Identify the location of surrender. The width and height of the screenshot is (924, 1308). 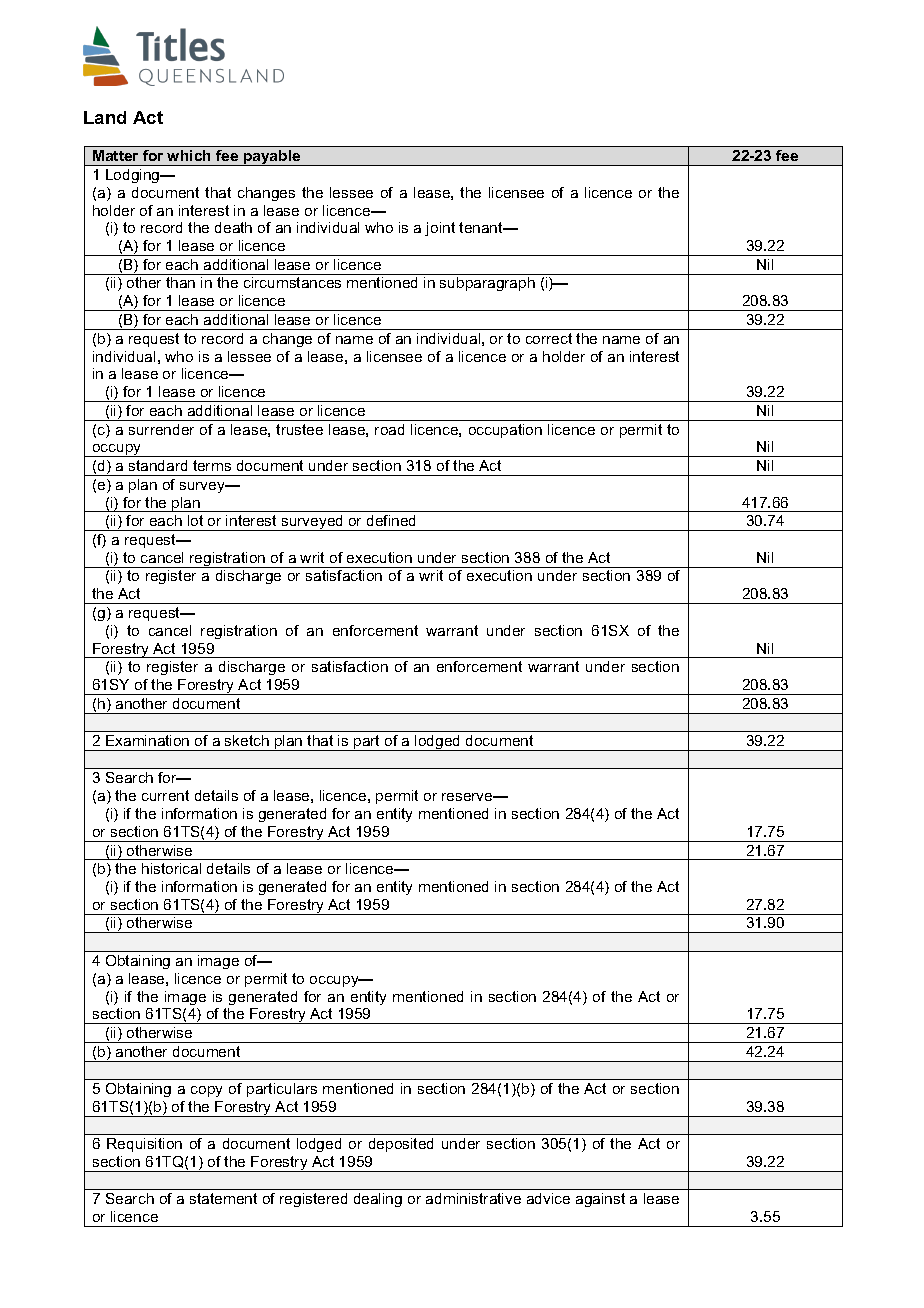
(161, 429).
